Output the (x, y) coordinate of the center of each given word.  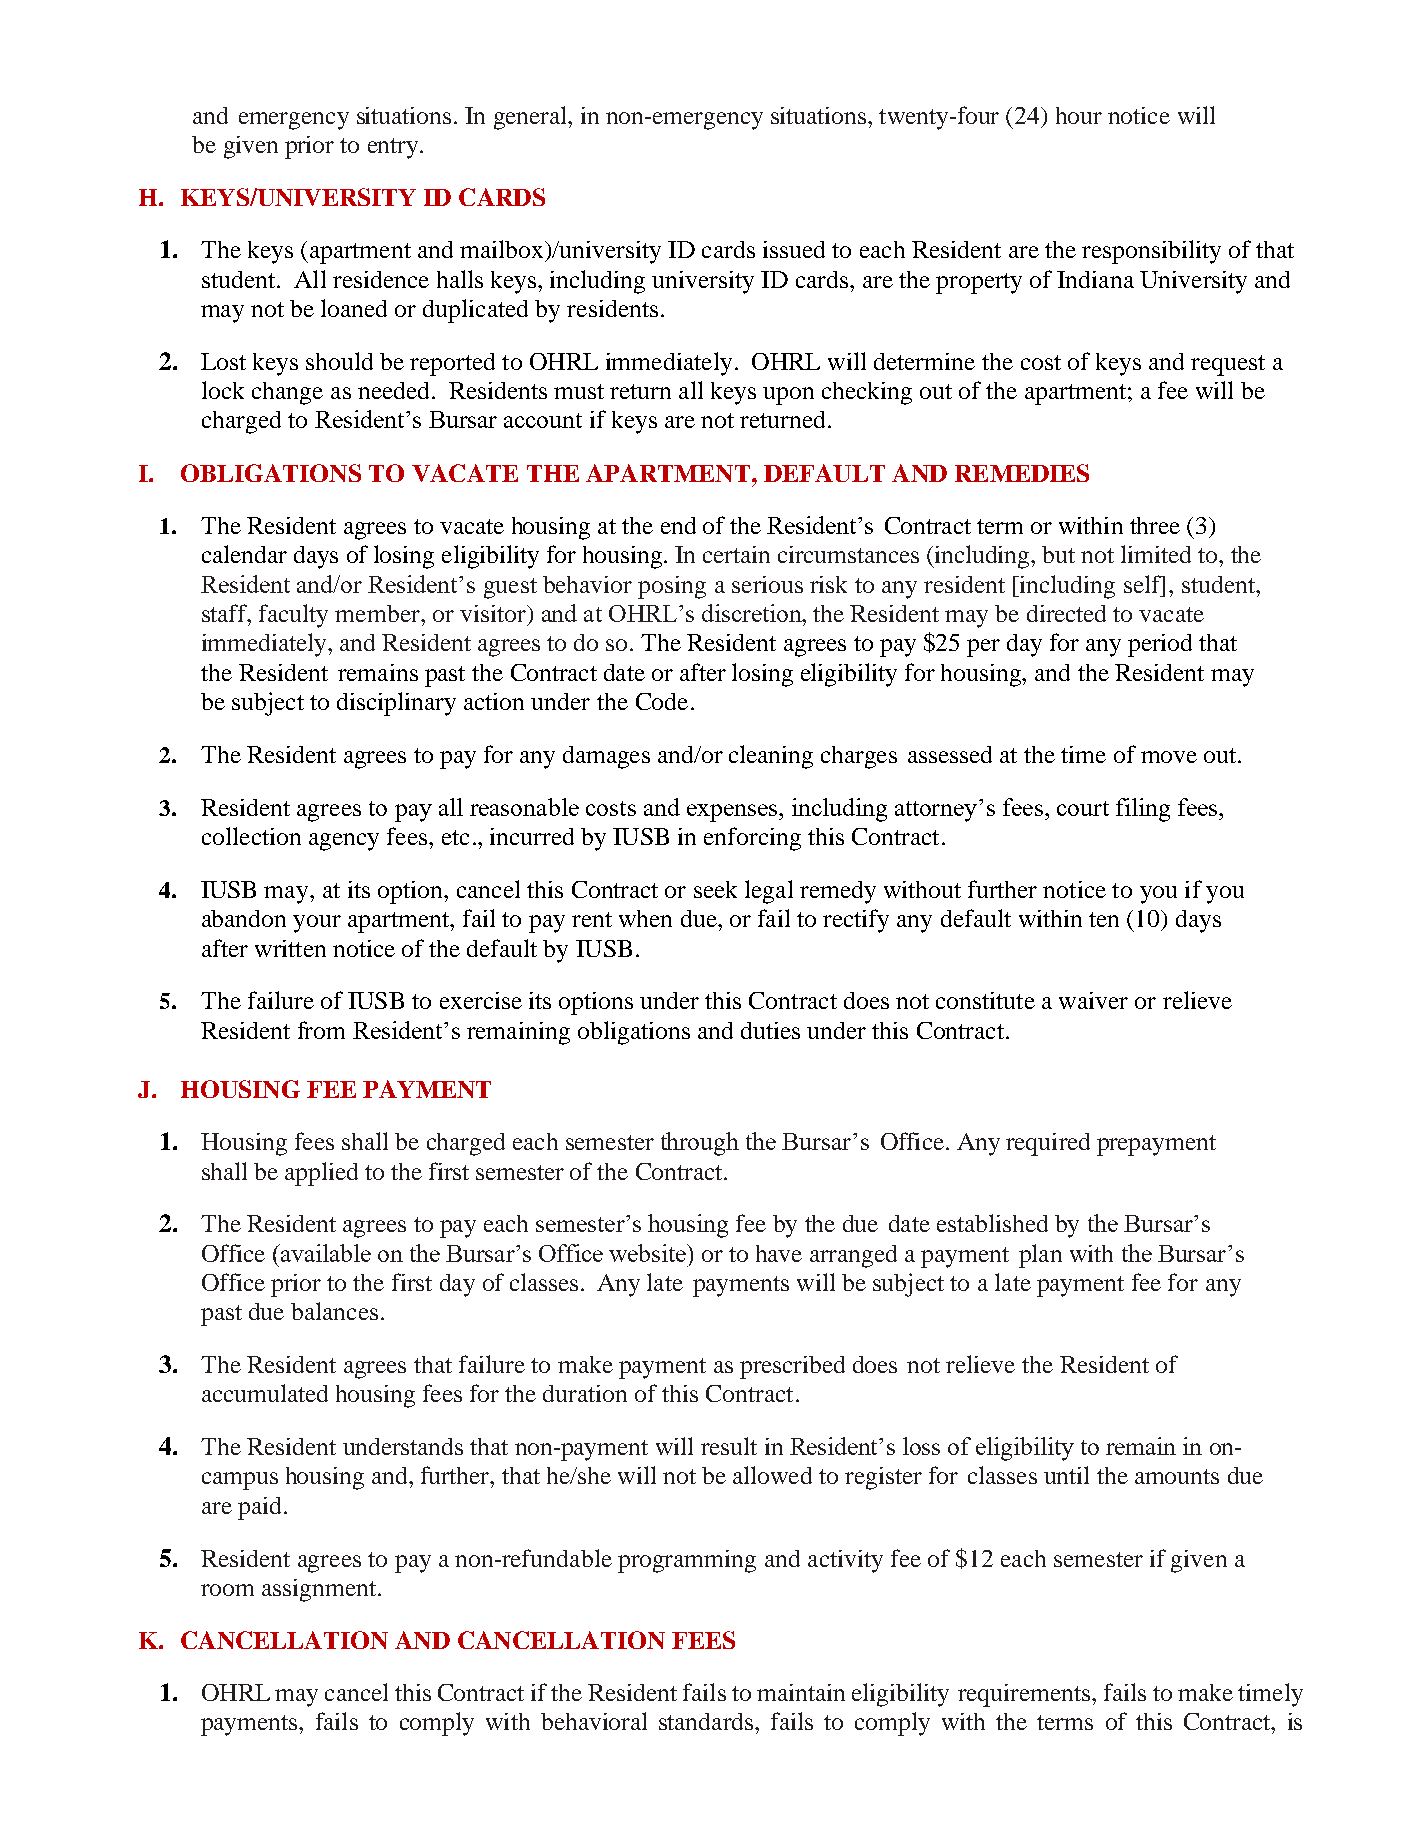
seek (715, 889)
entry (393, 148)
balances (334, 1311)
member (378, 613)
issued (794, 249)
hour (1079, 115)
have (779, 1253)
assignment (319, 1590)
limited (1156, 554)
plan (1040, 1256)
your (317, 924)
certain (736, 554)
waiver (1093, 1000)
